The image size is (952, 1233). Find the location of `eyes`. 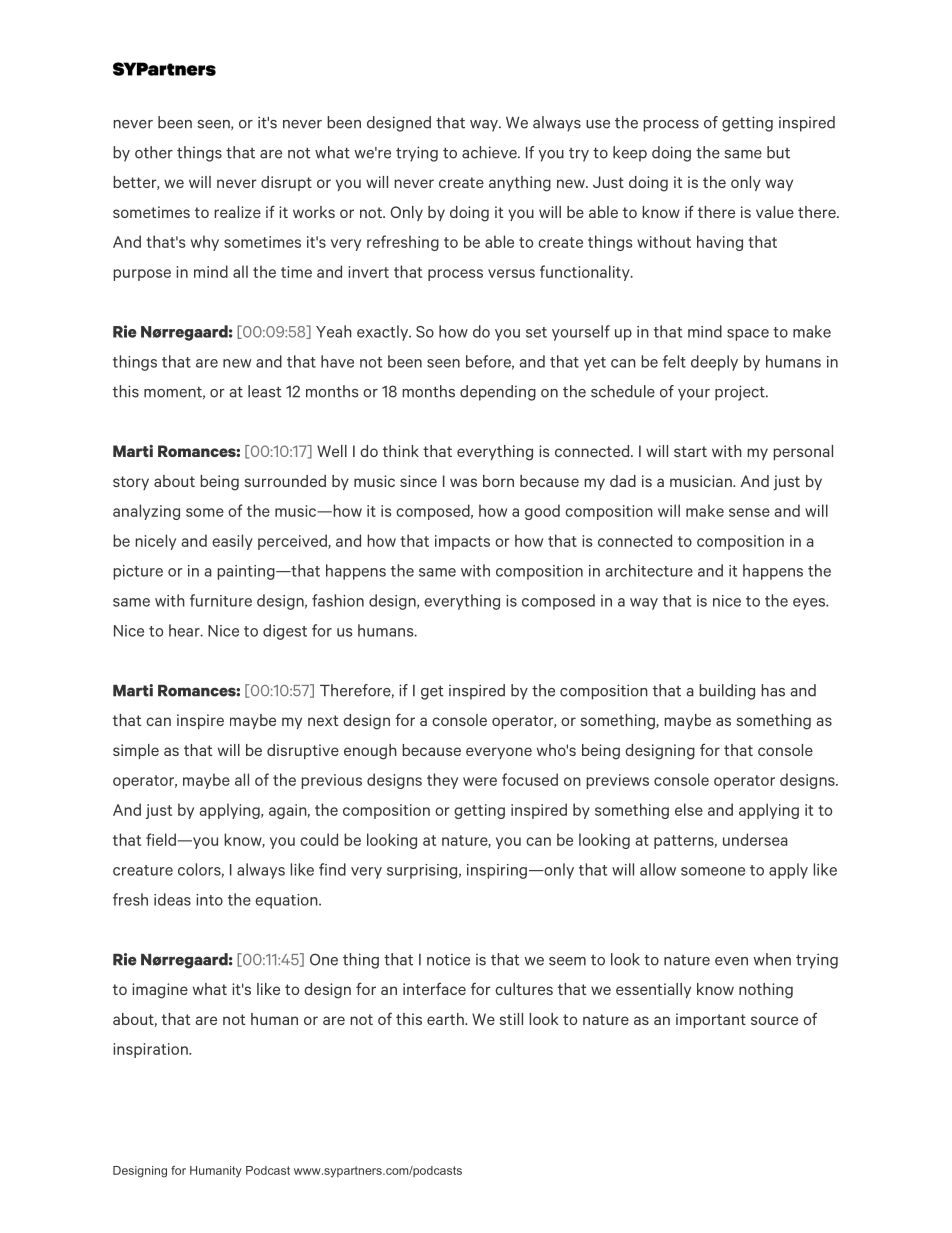

eyes is located at coordinates (810, 604).
